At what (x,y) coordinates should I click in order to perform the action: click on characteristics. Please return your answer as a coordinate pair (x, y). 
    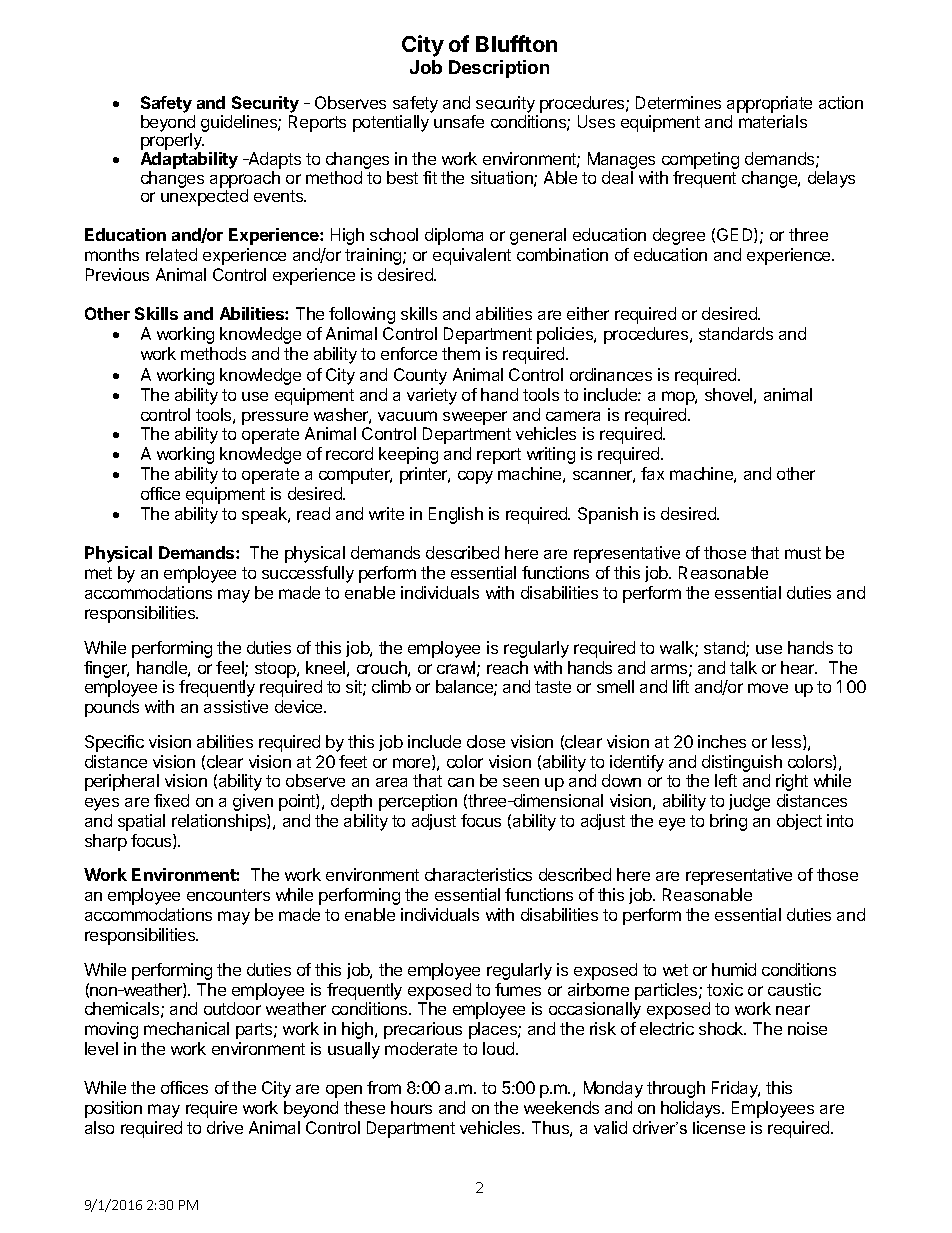
    Looking at the image, I should click on (478, 874).
